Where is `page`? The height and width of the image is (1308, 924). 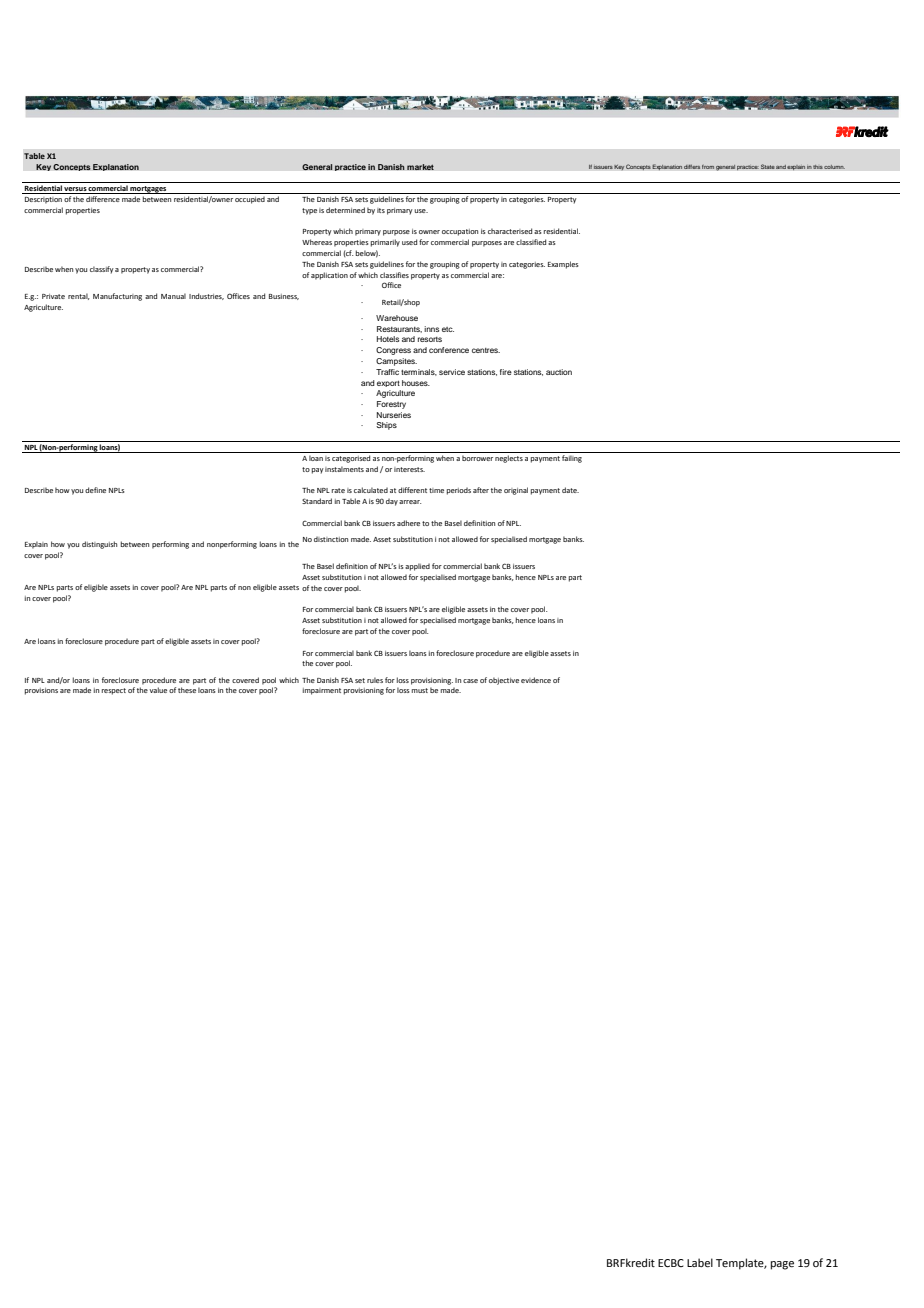
page is located at coordinates (782, 1265).
